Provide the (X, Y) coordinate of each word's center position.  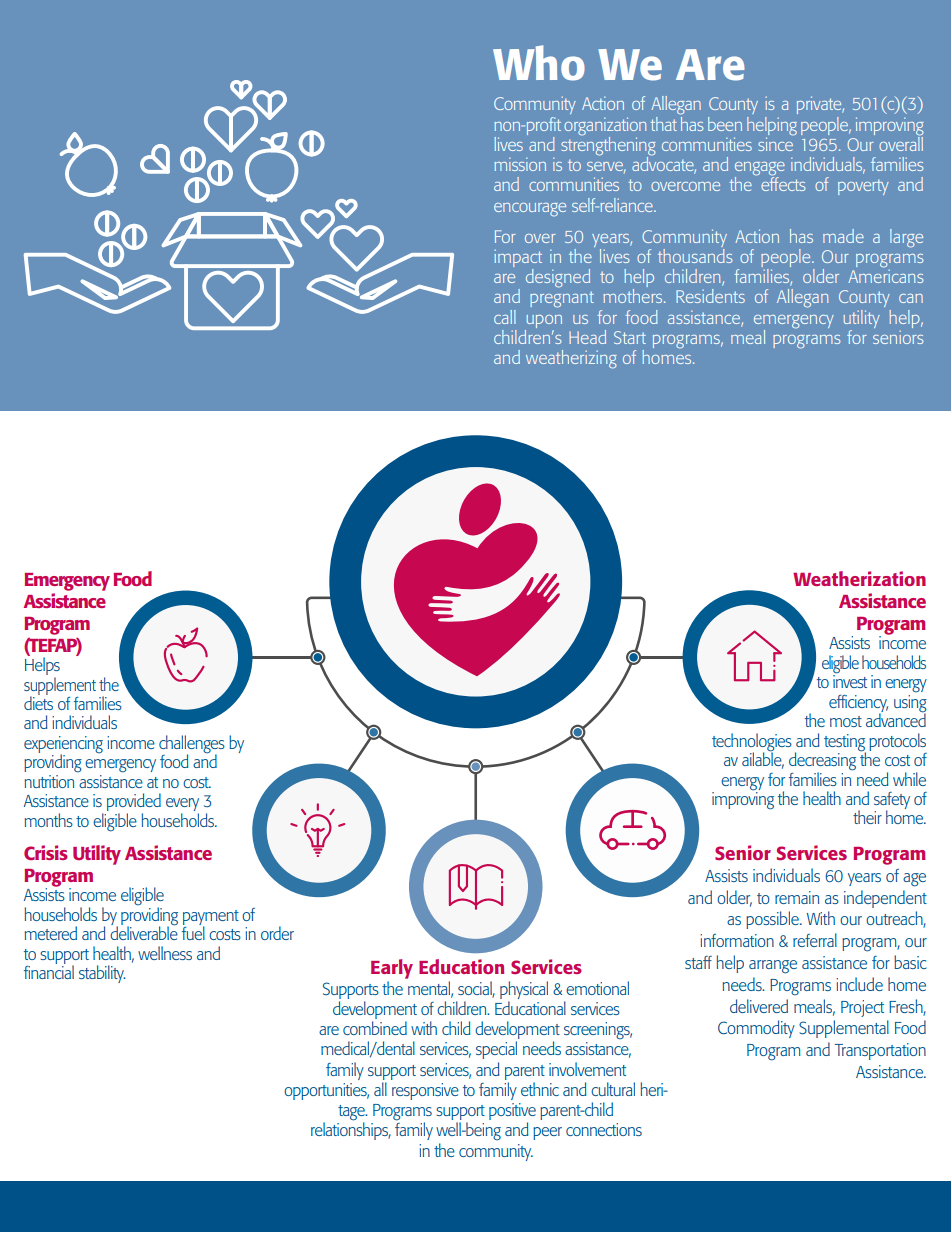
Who (539, 63)
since (776, 143)
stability (102, 974)
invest (850, 680)
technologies (752, 743)
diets (38, 702)
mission (520, 164)
